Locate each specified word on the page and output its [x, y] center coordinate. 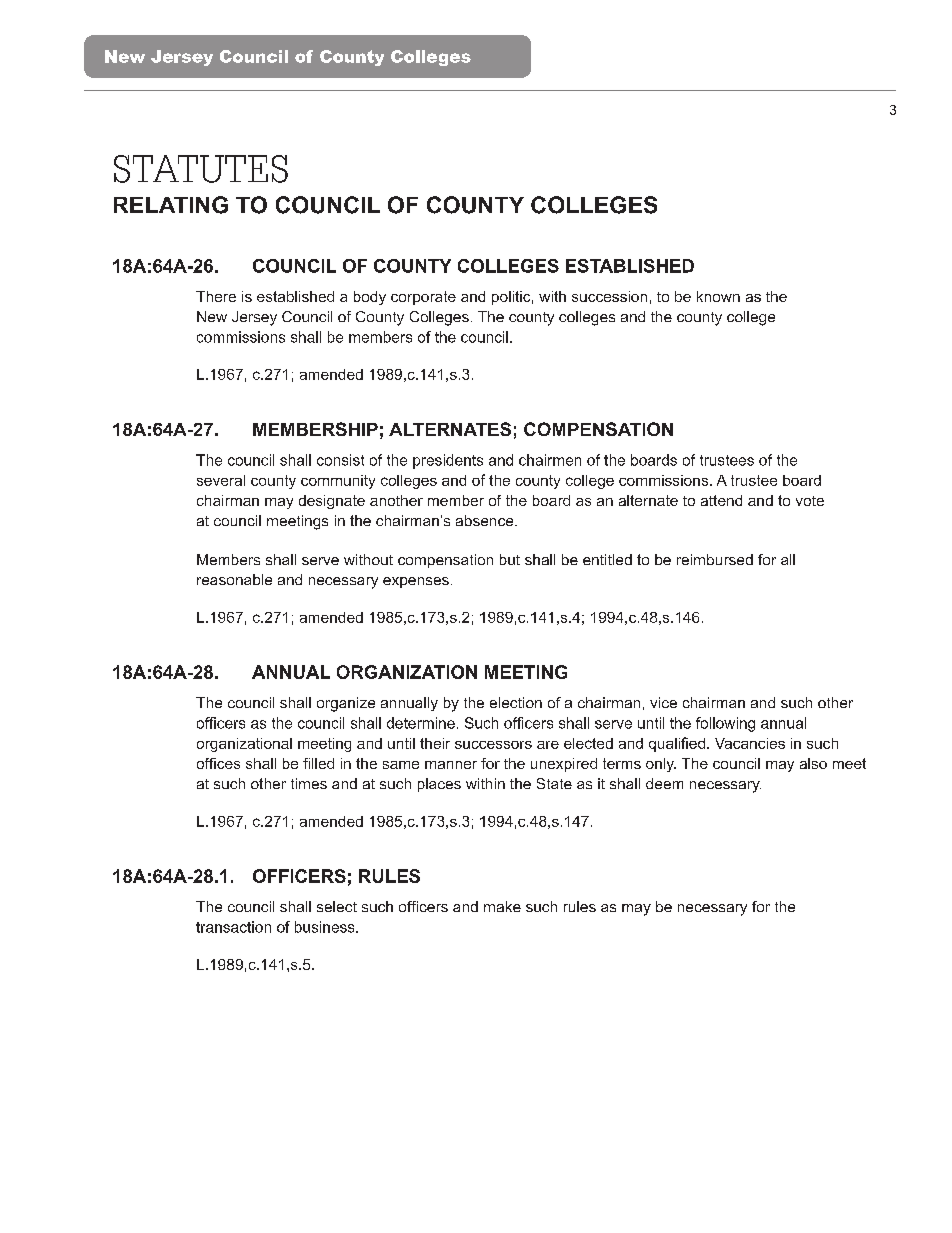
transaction [233, 927]
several [221, 480]
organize [346, 704]
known [718, 296]
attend [721, 500]
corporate [423, 298]
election [516, 702]
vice [663, 702]
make [502, 906]
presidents [448, 461]
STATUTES [201, 169]
